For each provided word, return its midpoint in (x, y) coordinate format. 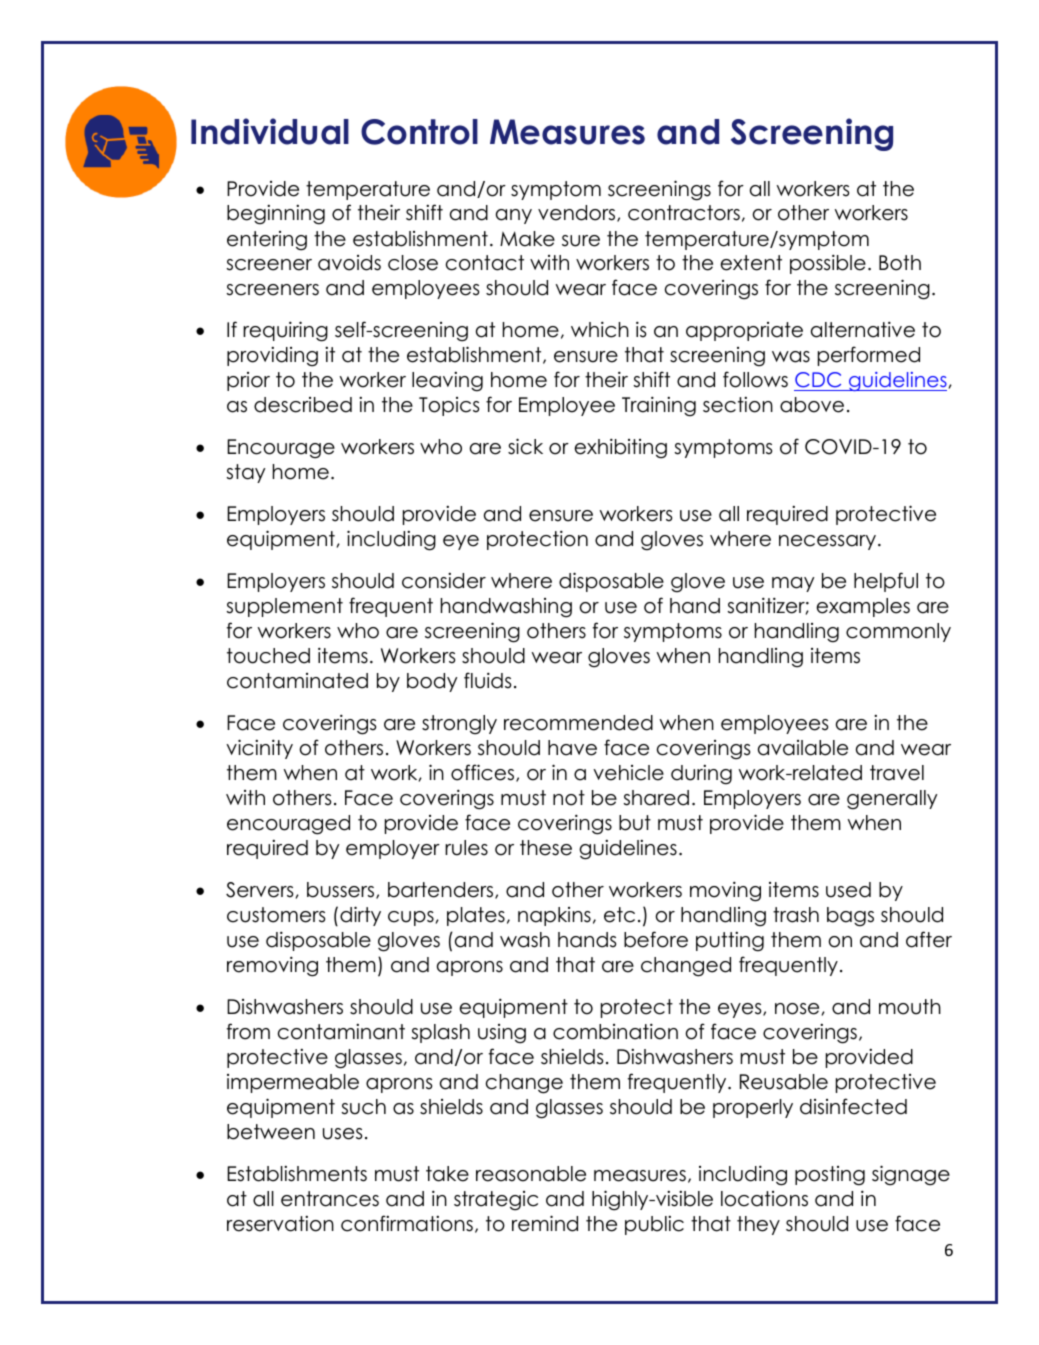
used (848, 890)
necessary (827, 542)
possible (828, 264)
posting (830, 1176)
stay (246, 473)
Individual (270, 131)
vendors (578, 213)
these (546, 848)
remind (545, 1223)
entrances (330, 1199)
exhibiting (620, 448)
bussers (342, 890)
